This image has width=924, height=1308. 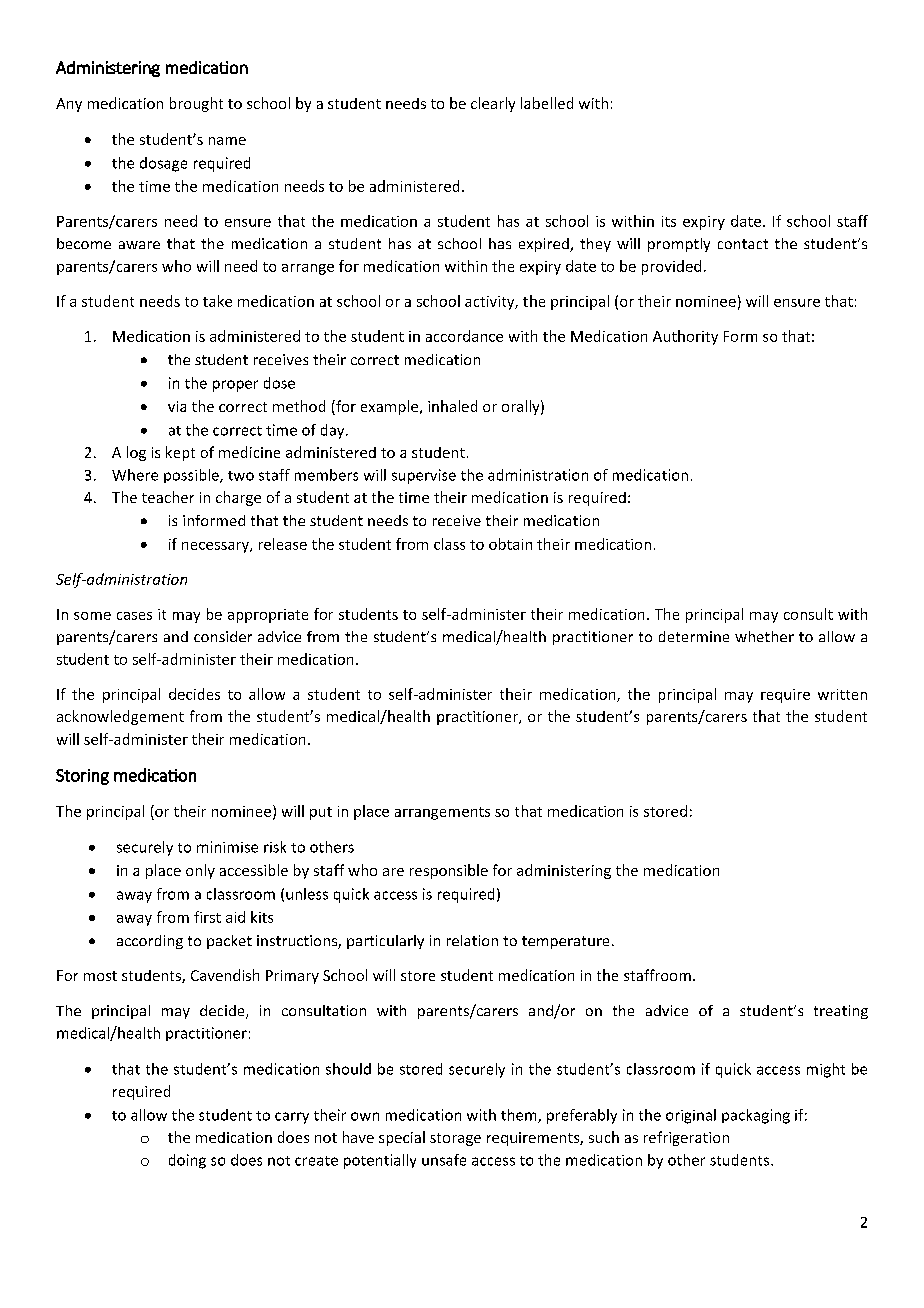 What do you see at coordinates (187, 1161) in the image?
I see `doing` at bounding box center [187, 1161].
